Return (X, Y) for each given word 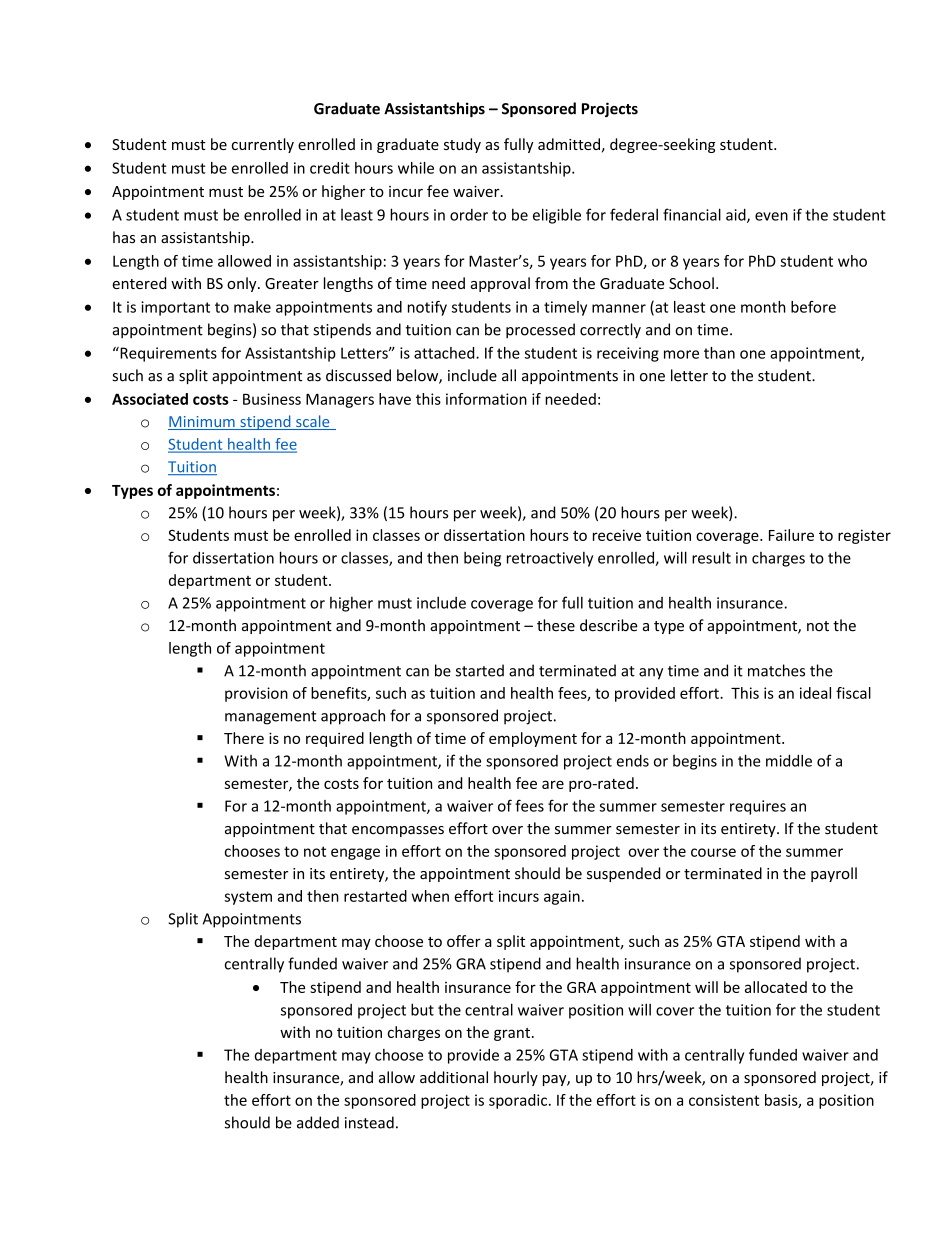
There (244, 738)
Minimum (202, 423)
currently (263, 145)
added (318, 1122)
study (462, 145)
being (482, 559)
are (553, 784)
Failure (791, 535)
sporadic (518, 1101)
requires (758, 807)
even (771, 216)
